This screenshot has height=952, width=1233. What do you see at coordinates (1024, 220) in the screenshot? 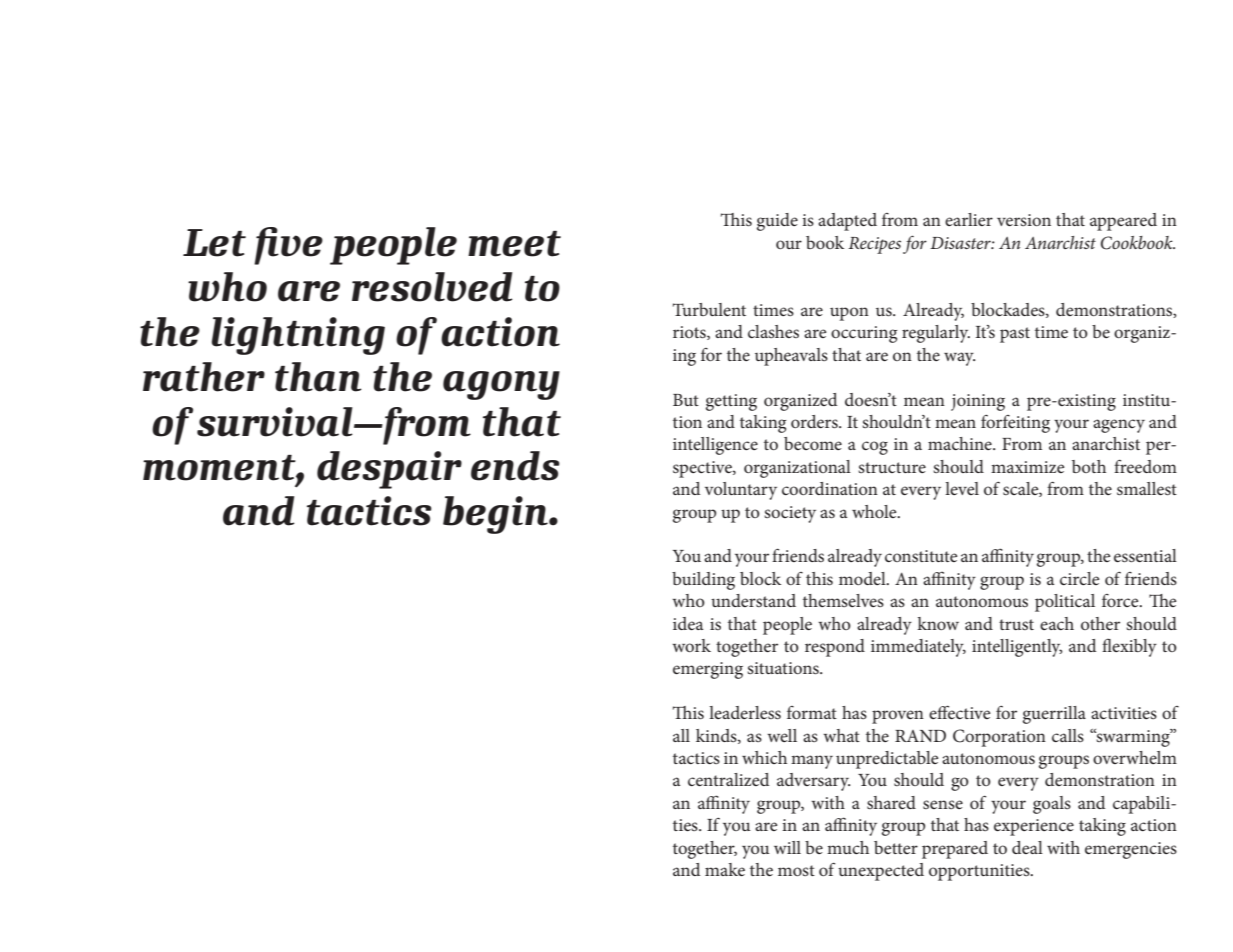
I see `version` at bounding box center [1024, 220].
